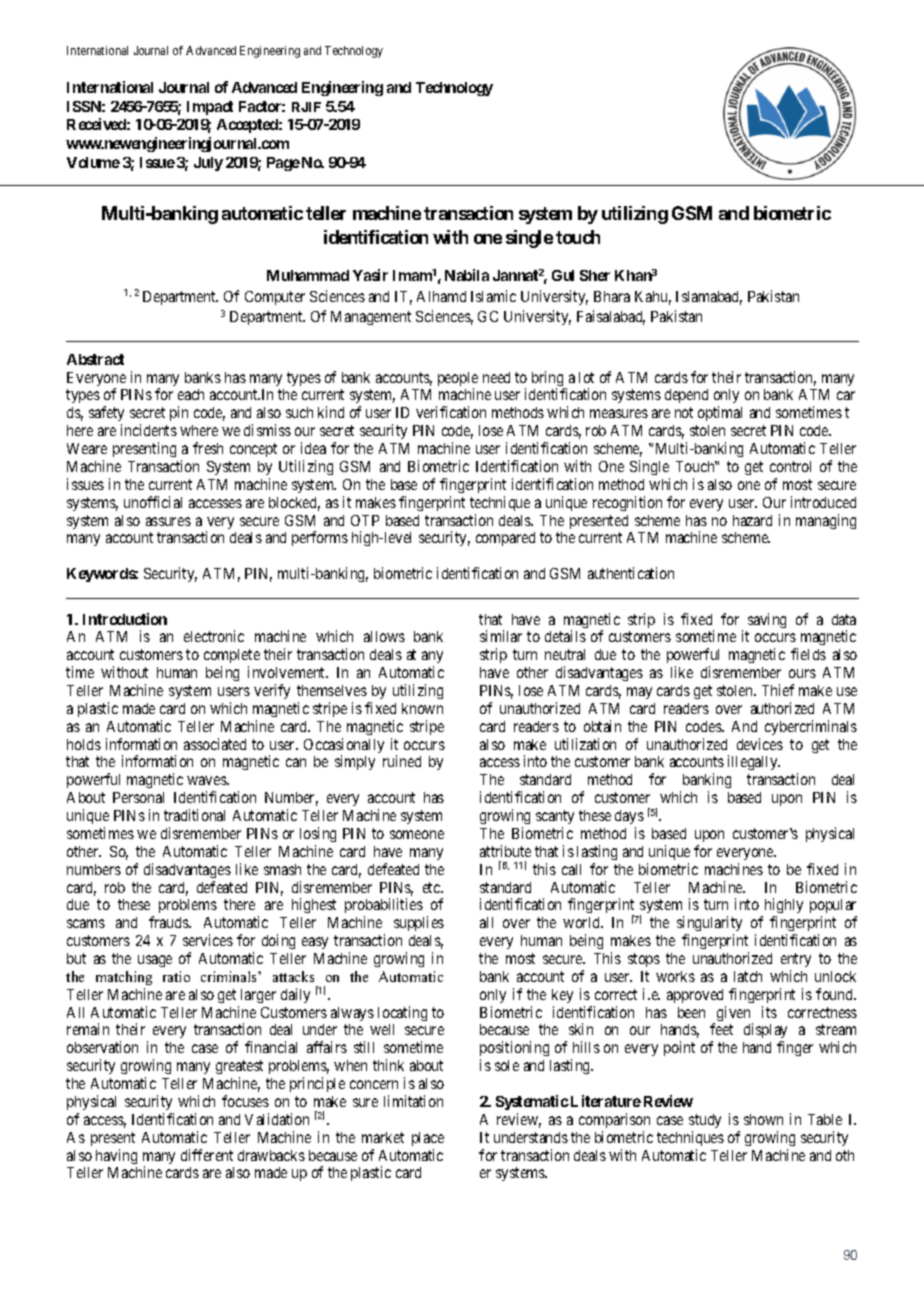 The height and width of the screenshot is (1308, 924). I want to click on Page, so click(283, 164).
